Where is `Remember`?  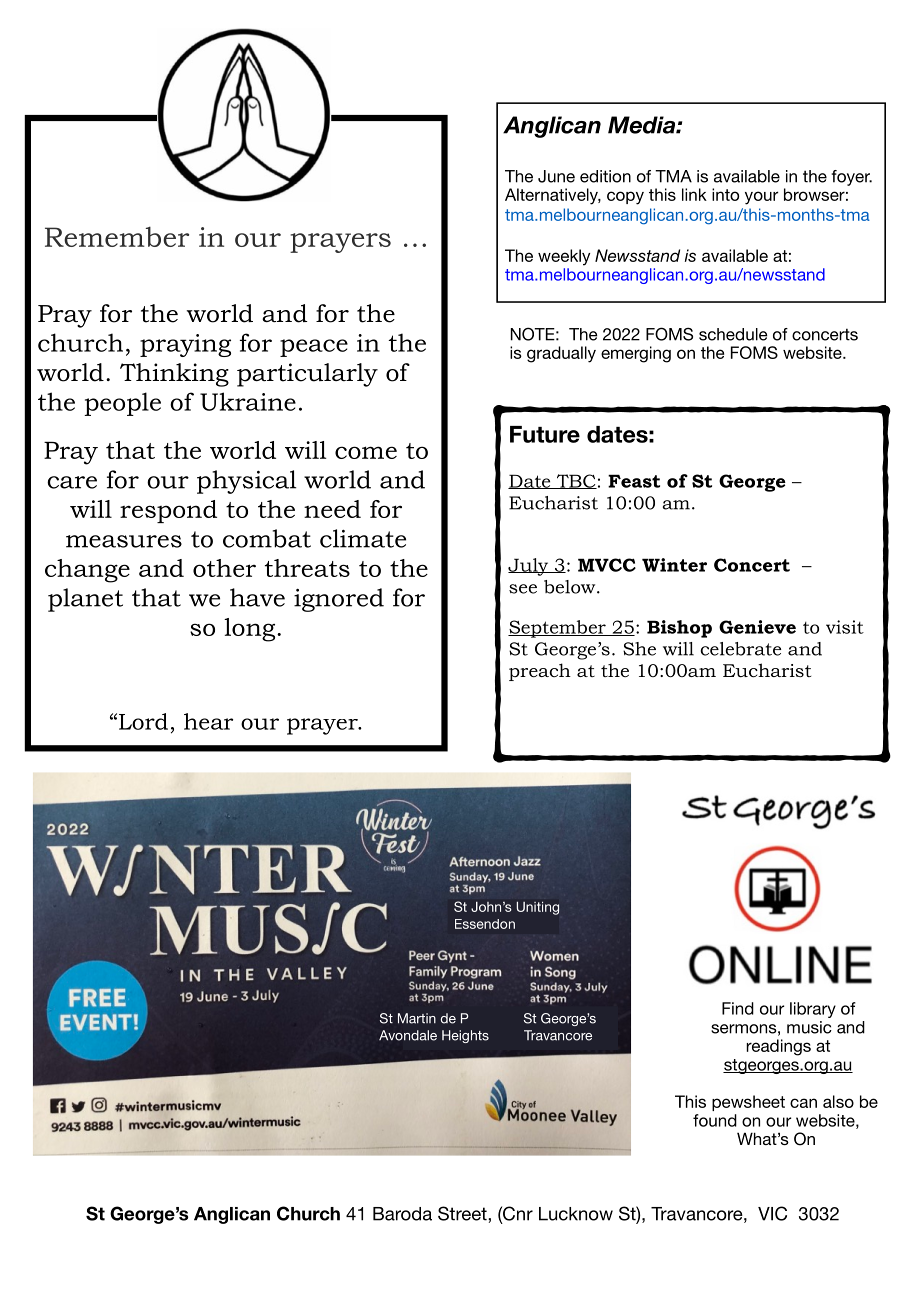
Remember is located at coordinates (117, 236).
